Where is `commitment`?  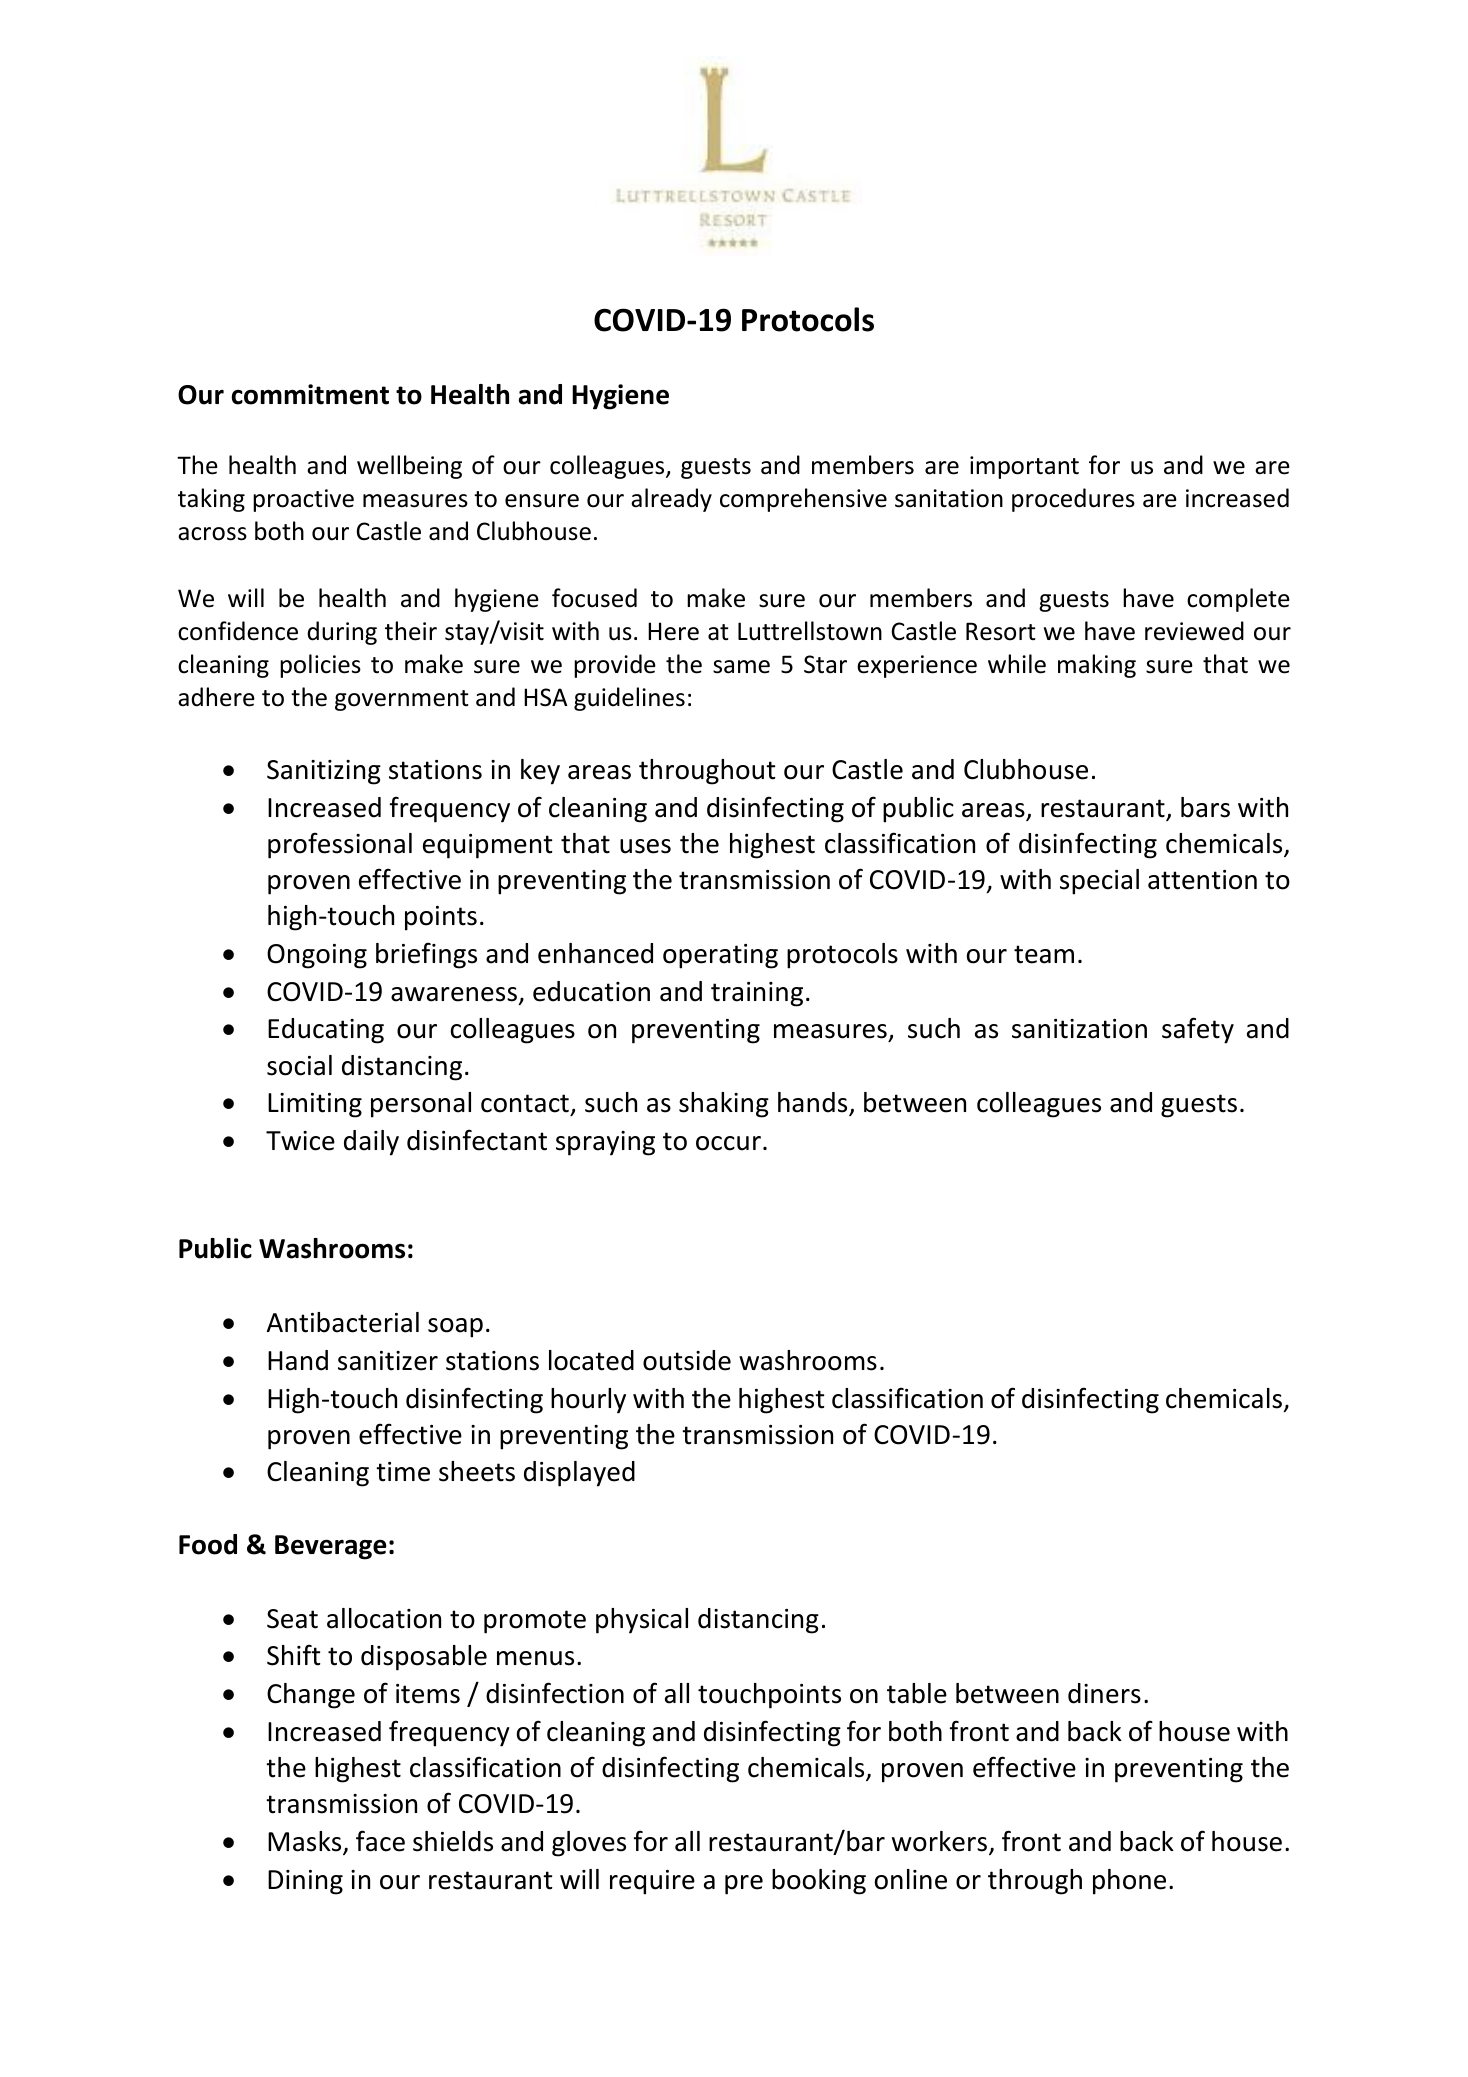
commitment is located at coordinates (310, 394).
